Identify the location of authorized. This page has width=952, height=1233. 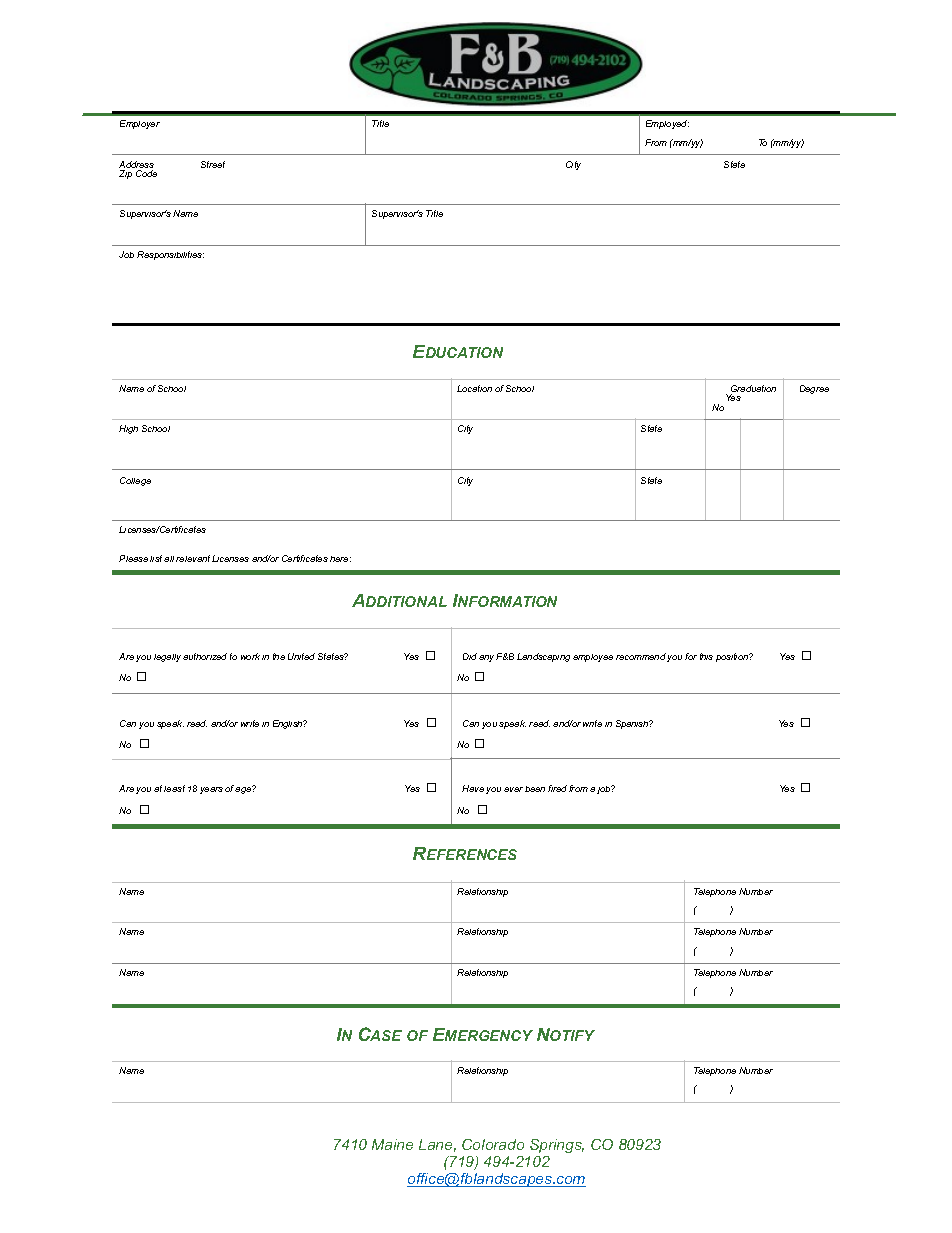
(205, 656).
